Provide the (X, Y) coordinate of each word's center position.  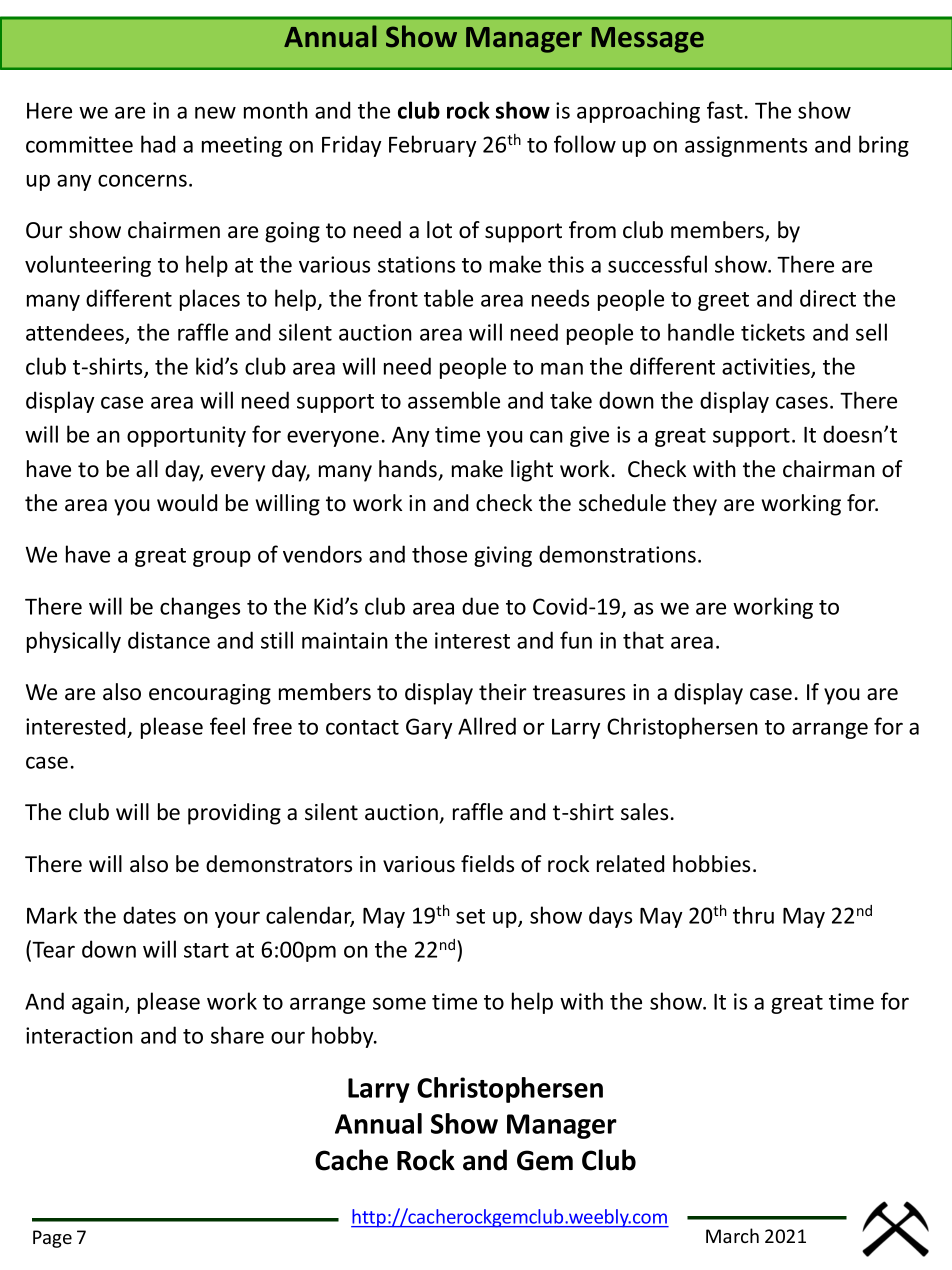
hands (408, 469)
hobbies (711, 864)
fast (725, 110)
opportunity (186, 436)
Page (52, 1239)
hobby (344, 1037)
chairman (829, 469)
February (433, 146)
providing (234, 814)
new (215, 112)
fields (487, 864)
